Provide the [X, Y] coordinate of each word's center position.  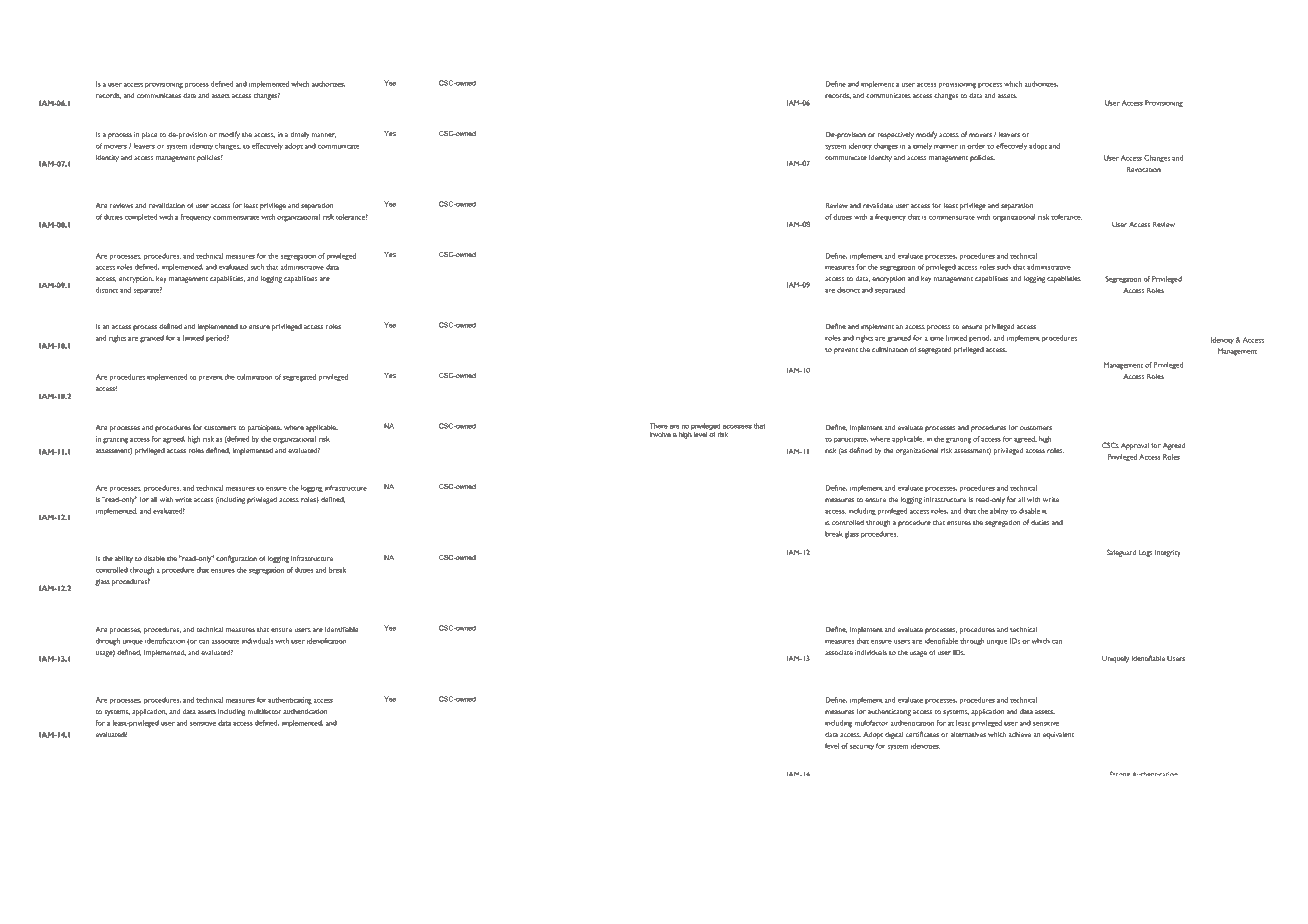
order [976, 146]
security [862, 747]
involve [660, 434]
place [149, 135]
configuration [236, 559]
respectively [896, 135]
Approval [1135, 446]
